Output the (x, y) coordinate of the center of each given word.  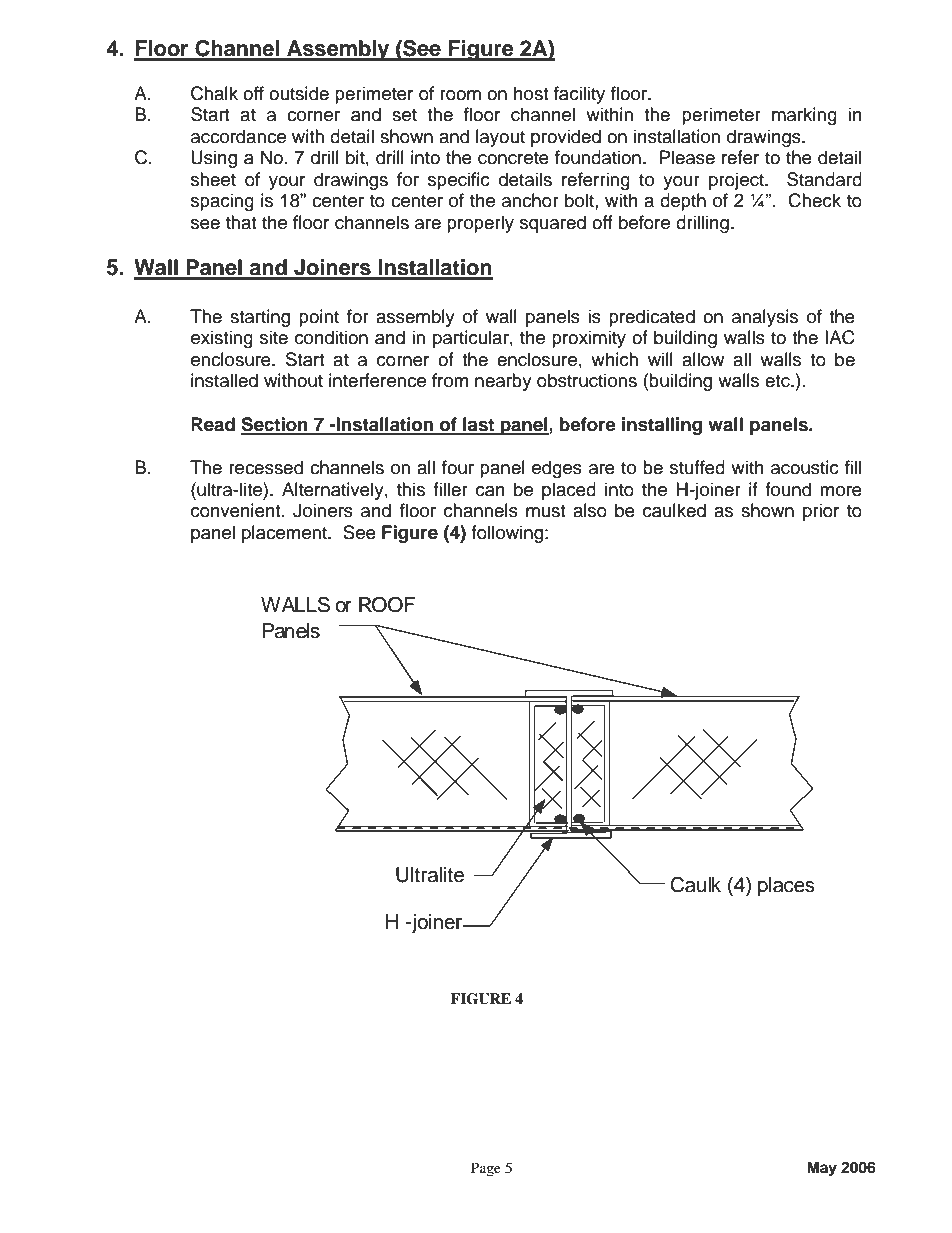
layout (500, 138)
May (822, 1169)
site (274, 337)
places (786, 887)
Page (486, 1169)
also (590, 510)
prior (821, 512)
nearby (503, 382)
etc (778, 381)
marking (804, 116)
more (841, 491)
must (545, 511)
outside (299, 93)
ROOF (387, 604)
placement (285, 534)
